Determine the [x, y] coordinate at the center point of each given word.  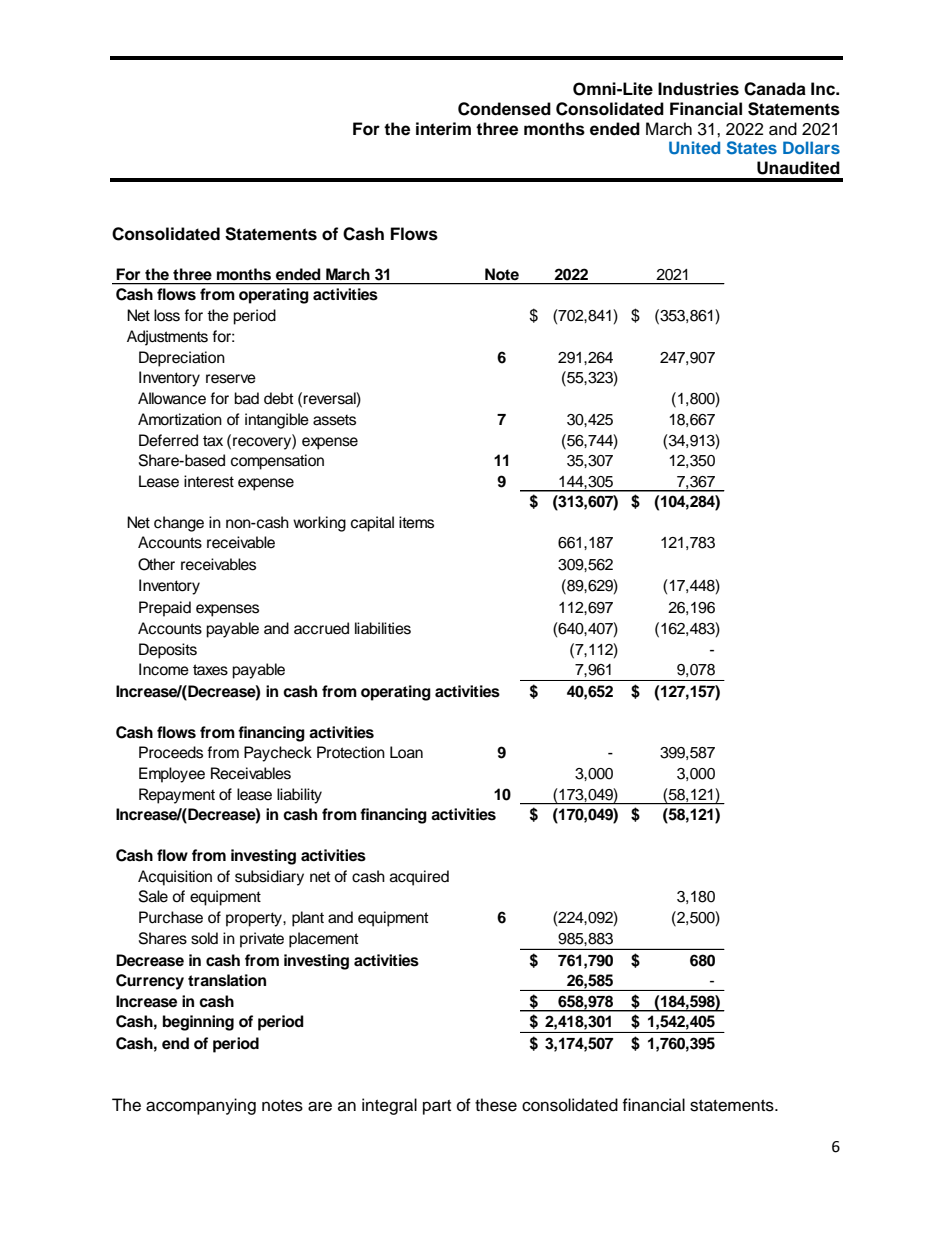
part [437, 1107]
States [752, 148]
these [496, 1105]
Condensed [504, 109]
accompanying [201, 1106]
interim [443, 129]
